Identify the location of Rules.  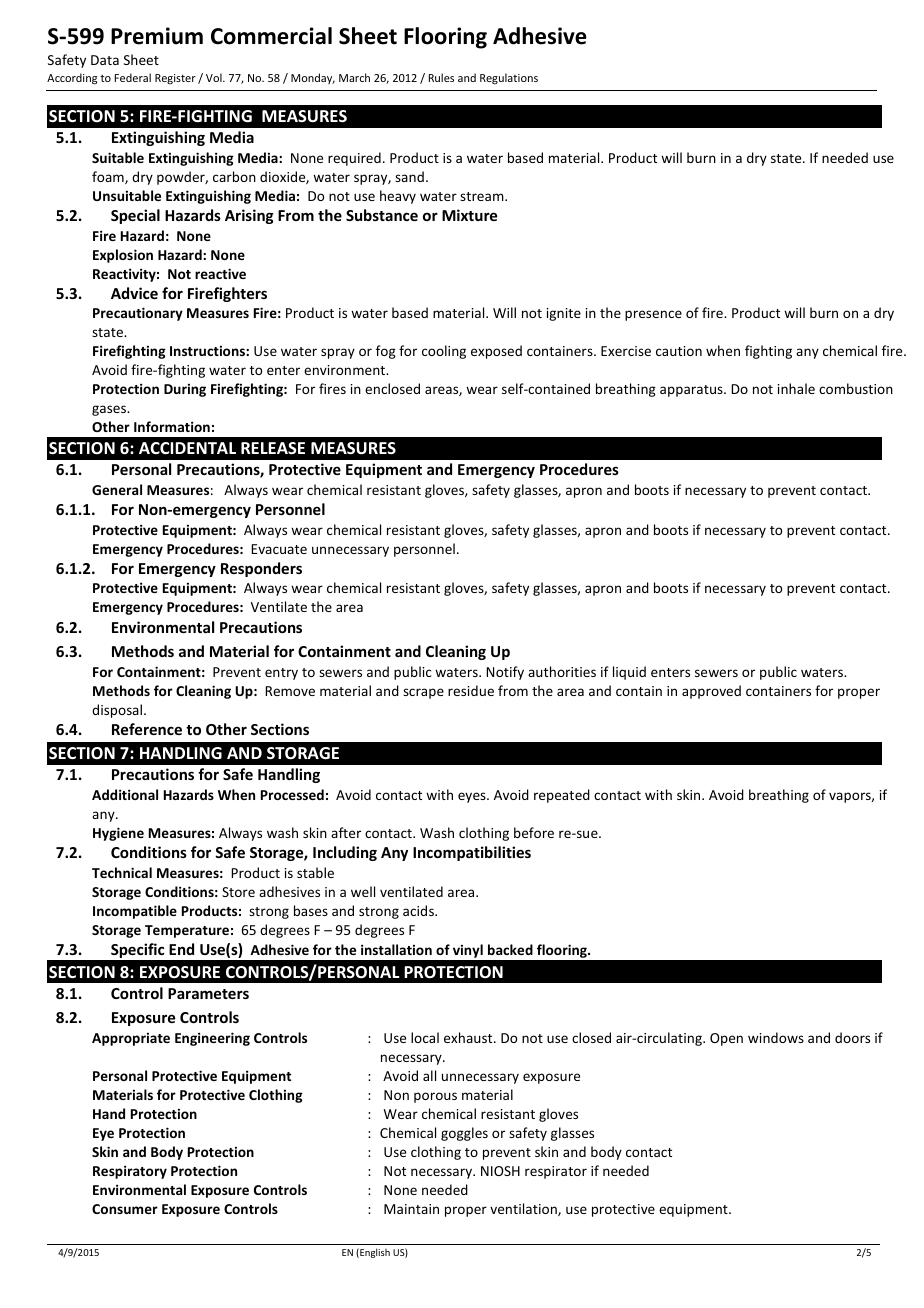
(441, 77).
